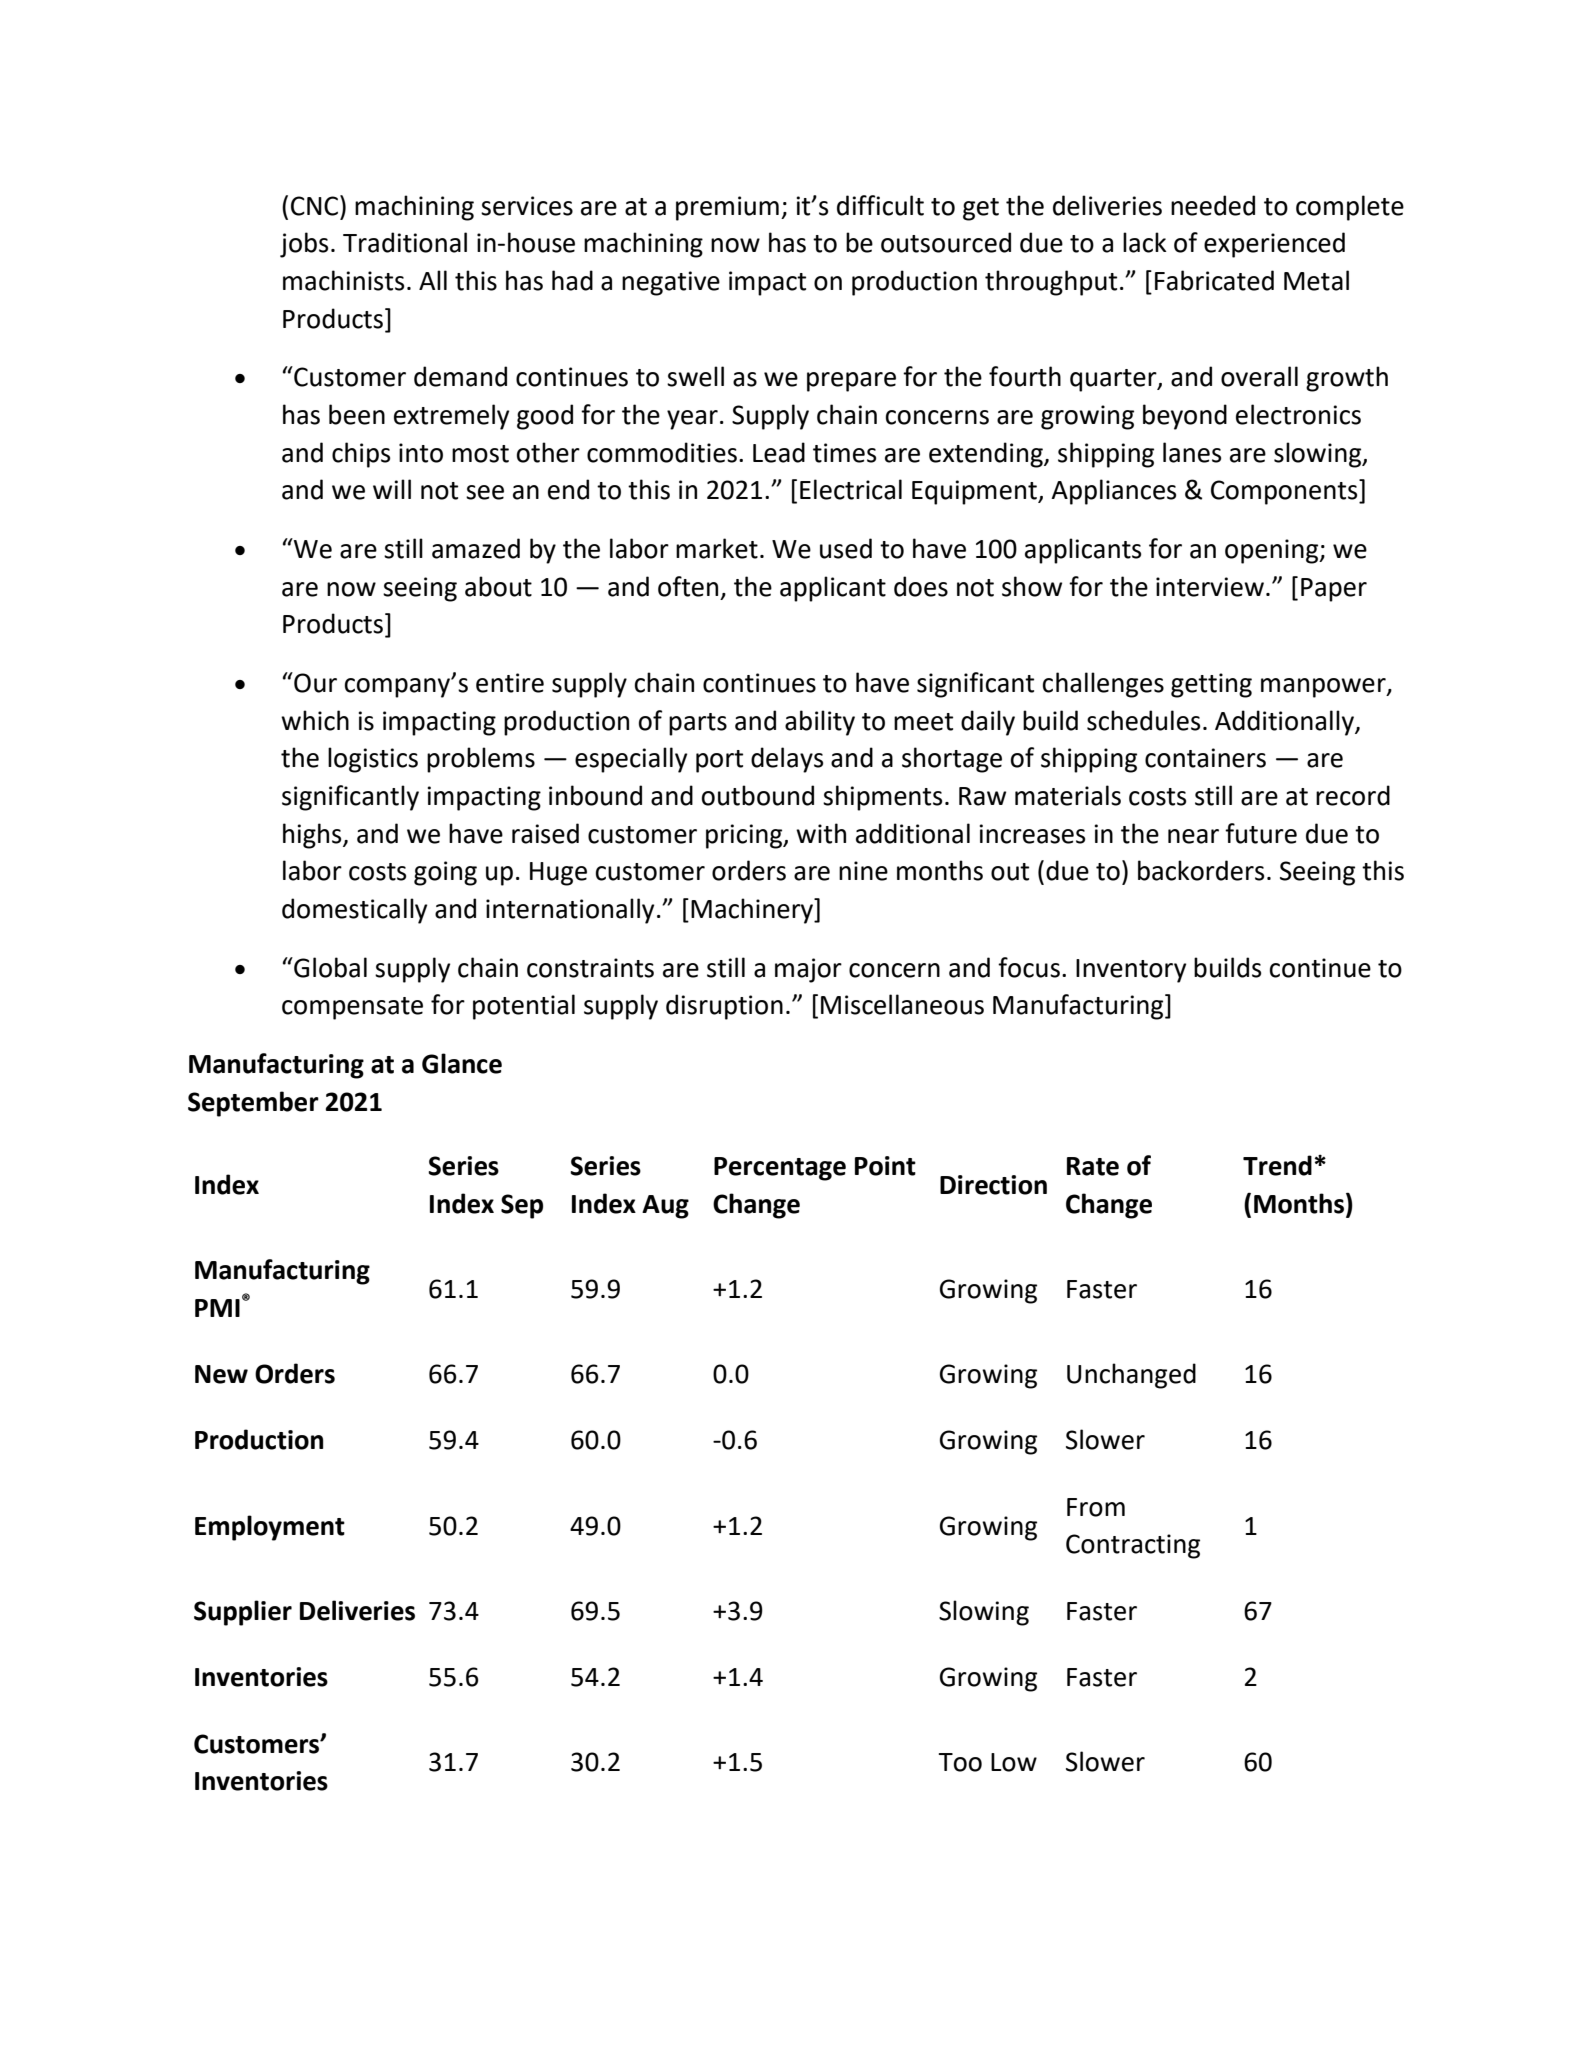  Describe the element at coordinates (352, 1008) in the screenshot. I see `compensate` at that location.
